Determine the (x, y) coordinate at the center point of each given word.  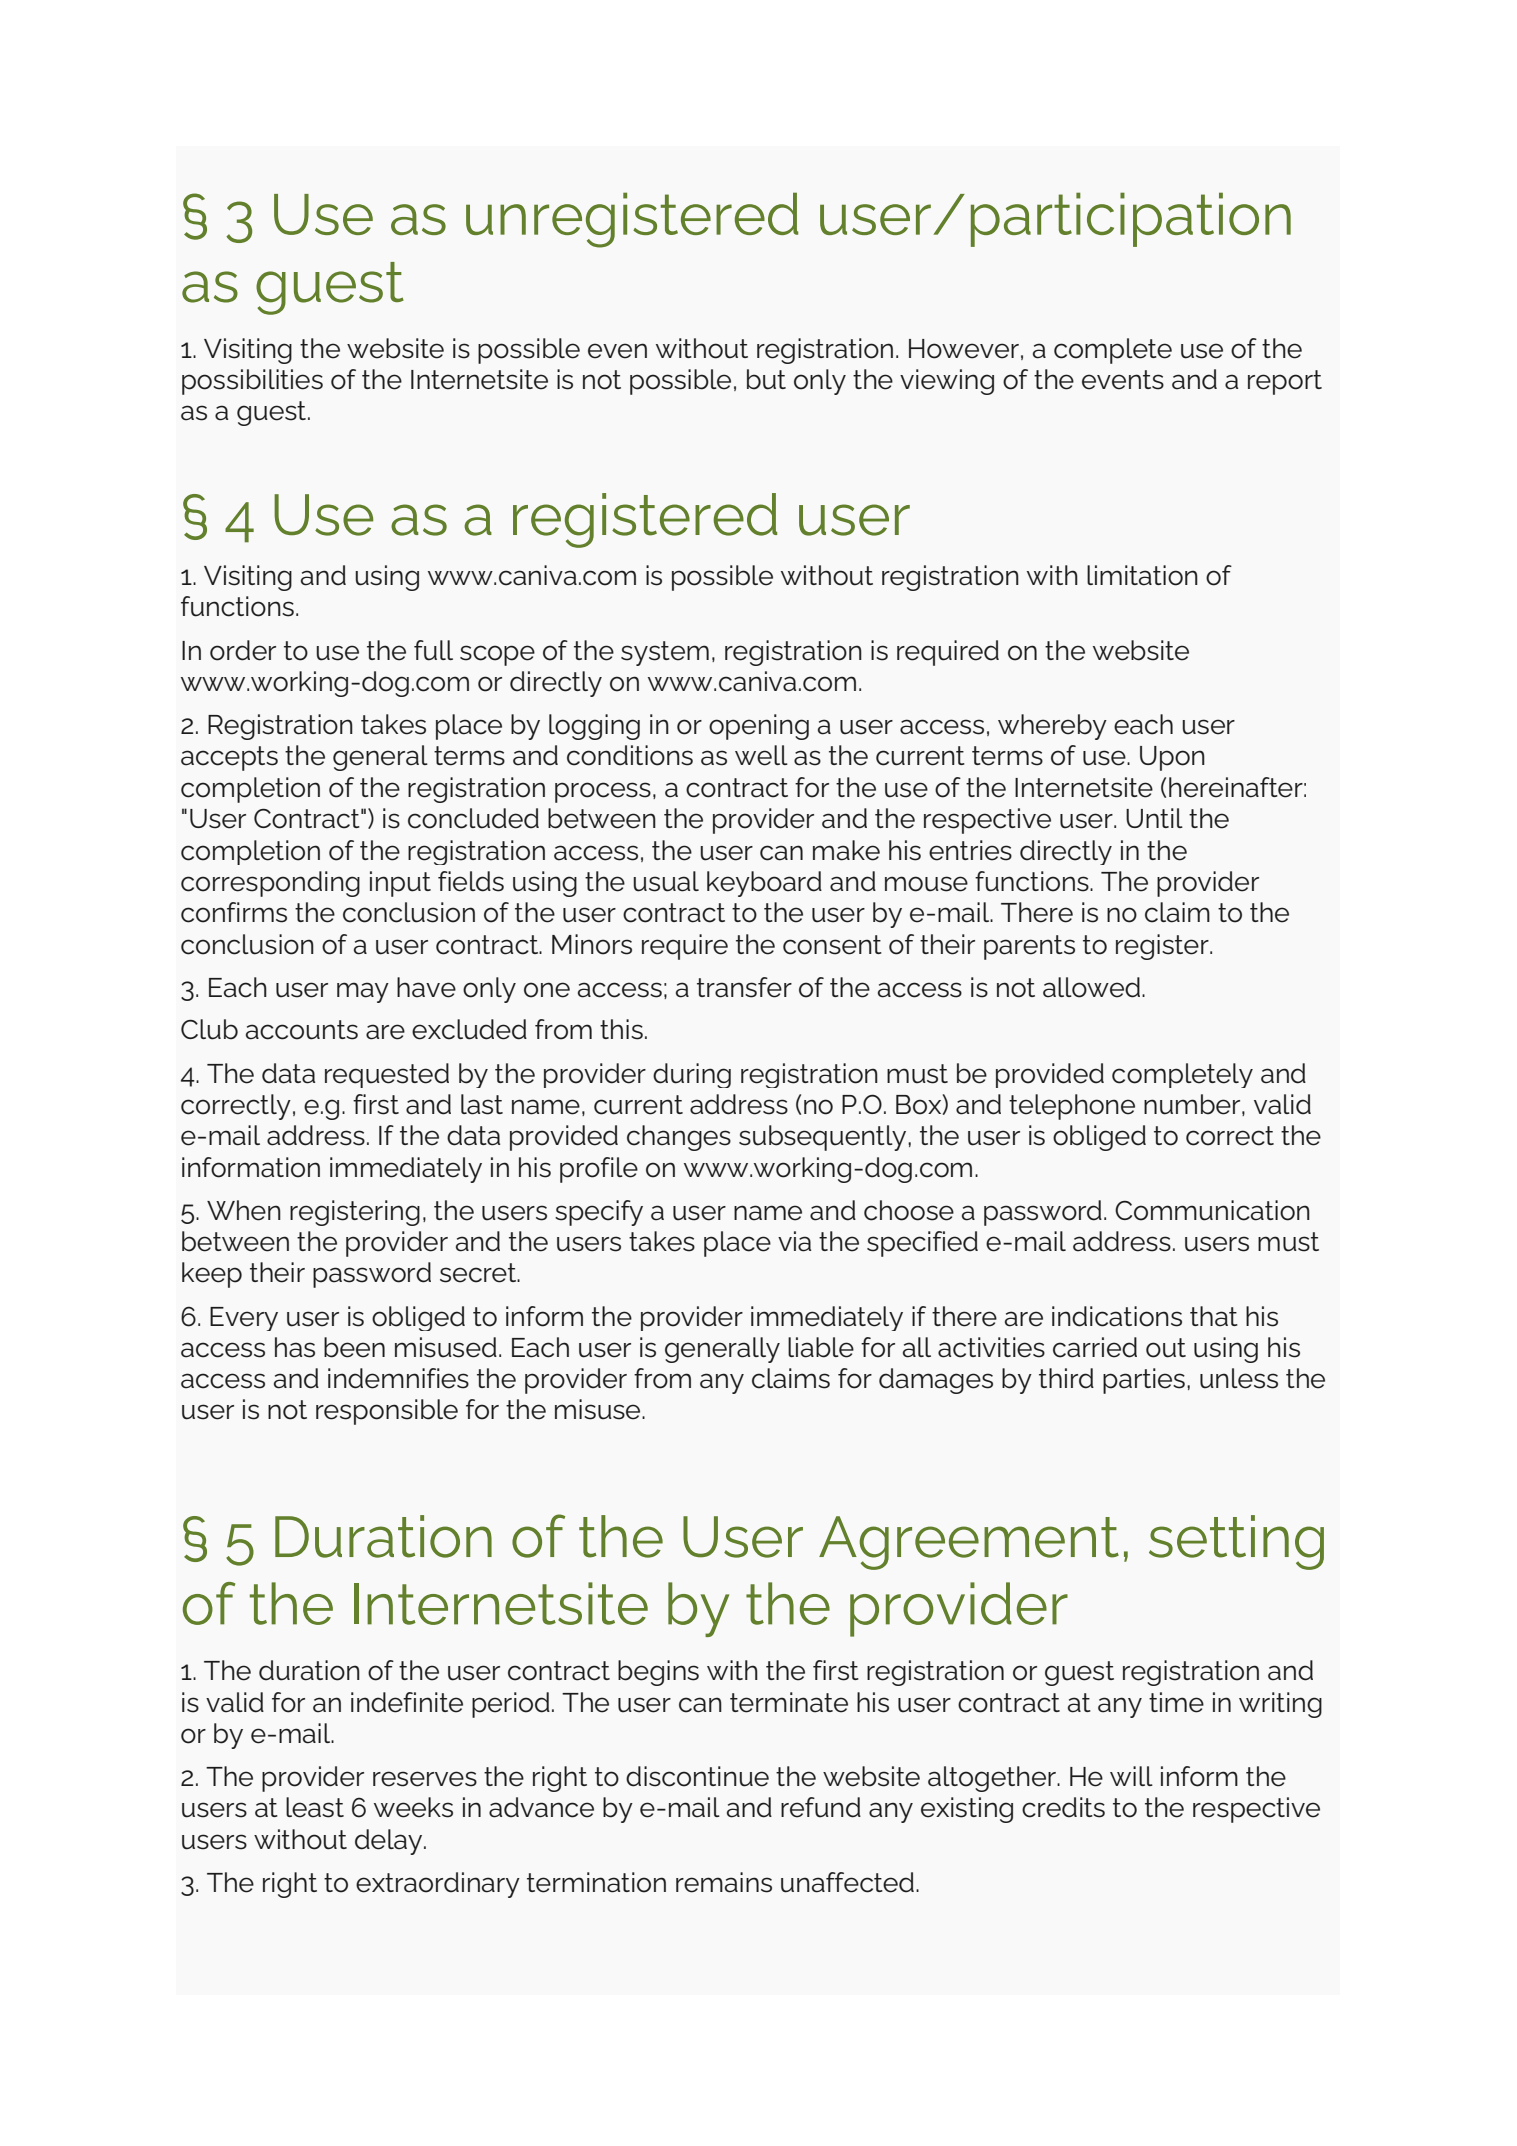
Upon (1172, 758)
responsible (387, 1412)
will (1131, 1776)
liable (821, 1347)
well (761, 755)
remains (724, 1882)
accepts (229, 758)
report (1285, 382)
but (766, 379)
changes (679, 1138)
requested (387, 1075)
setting (1236, 1542)
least (315, 1807)
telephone (1072, 1107)
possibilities (252, 382)
